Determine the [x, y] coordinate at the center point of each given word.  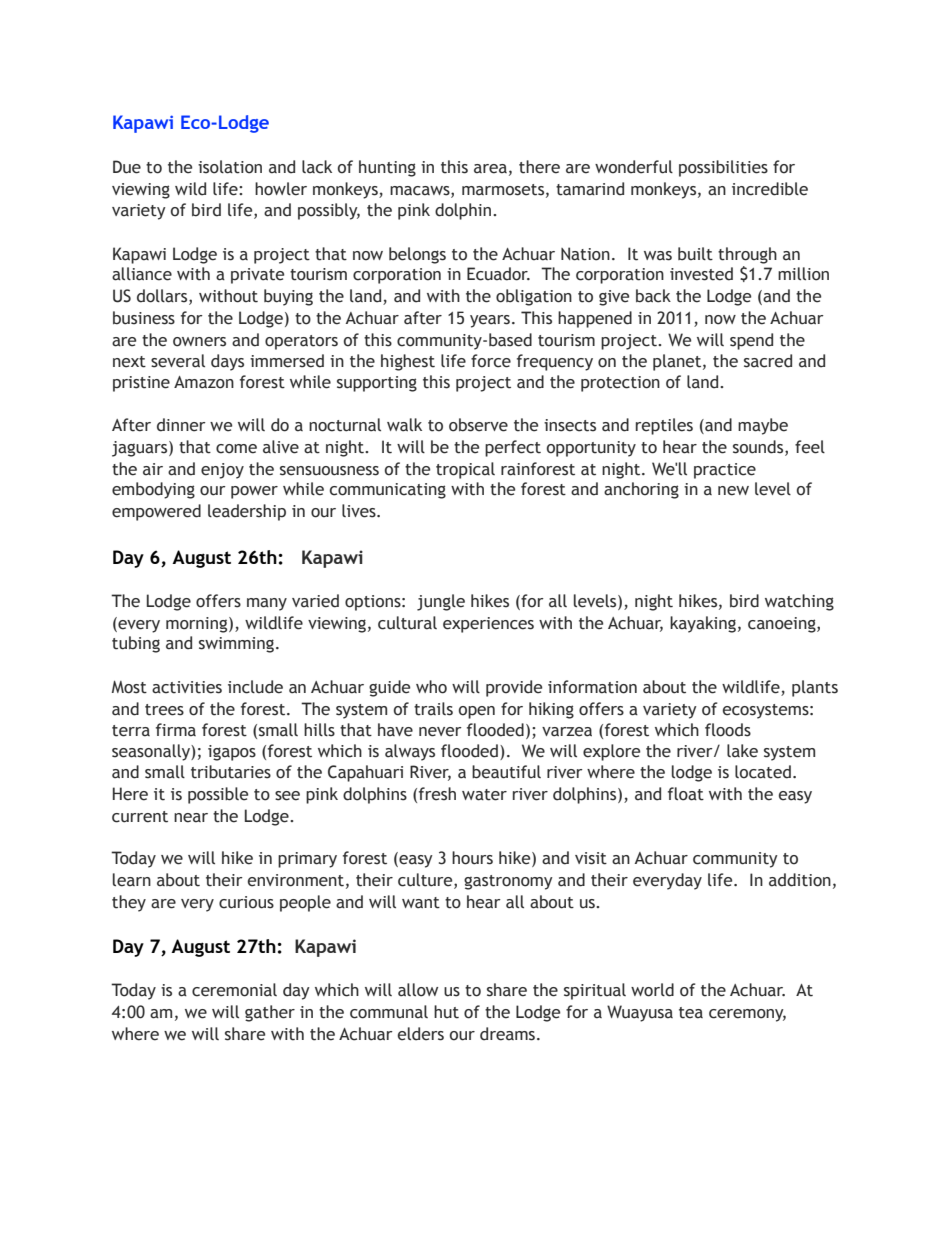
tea [691, 1013]
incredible [770, 189]
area [490, 169]
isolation [230, 167]
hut [446, 1012]
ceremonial [234, 990]
